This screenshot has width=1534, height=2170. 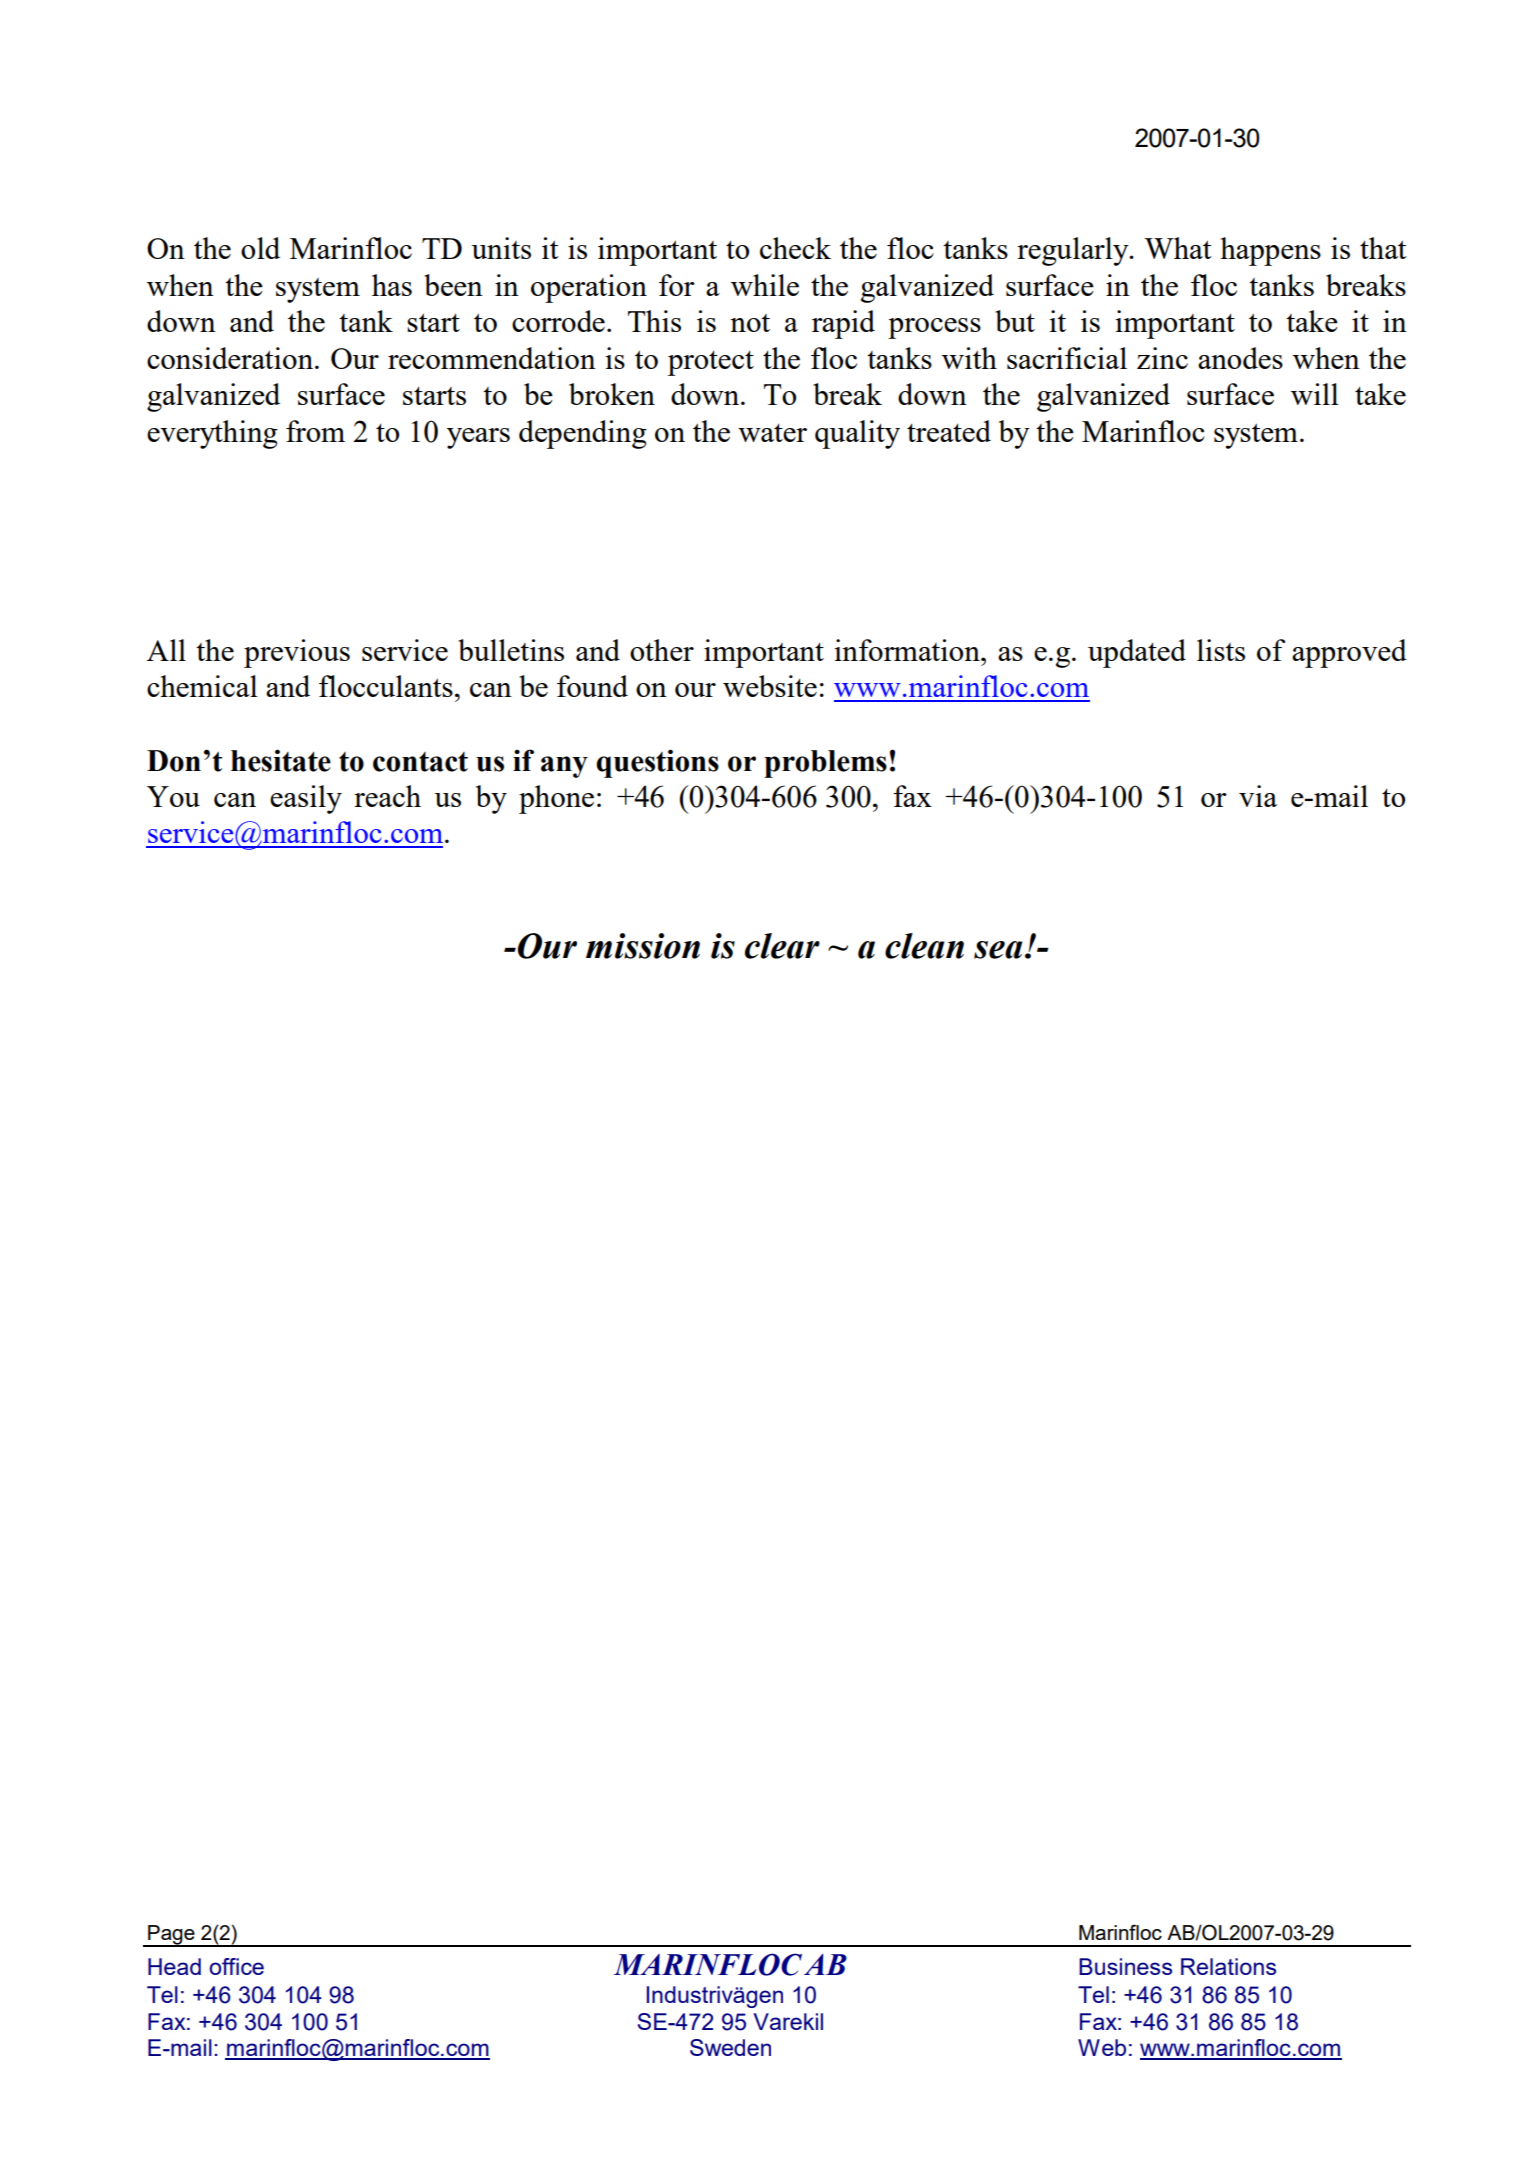 I want to click on has, so click(x=392, y=285).
